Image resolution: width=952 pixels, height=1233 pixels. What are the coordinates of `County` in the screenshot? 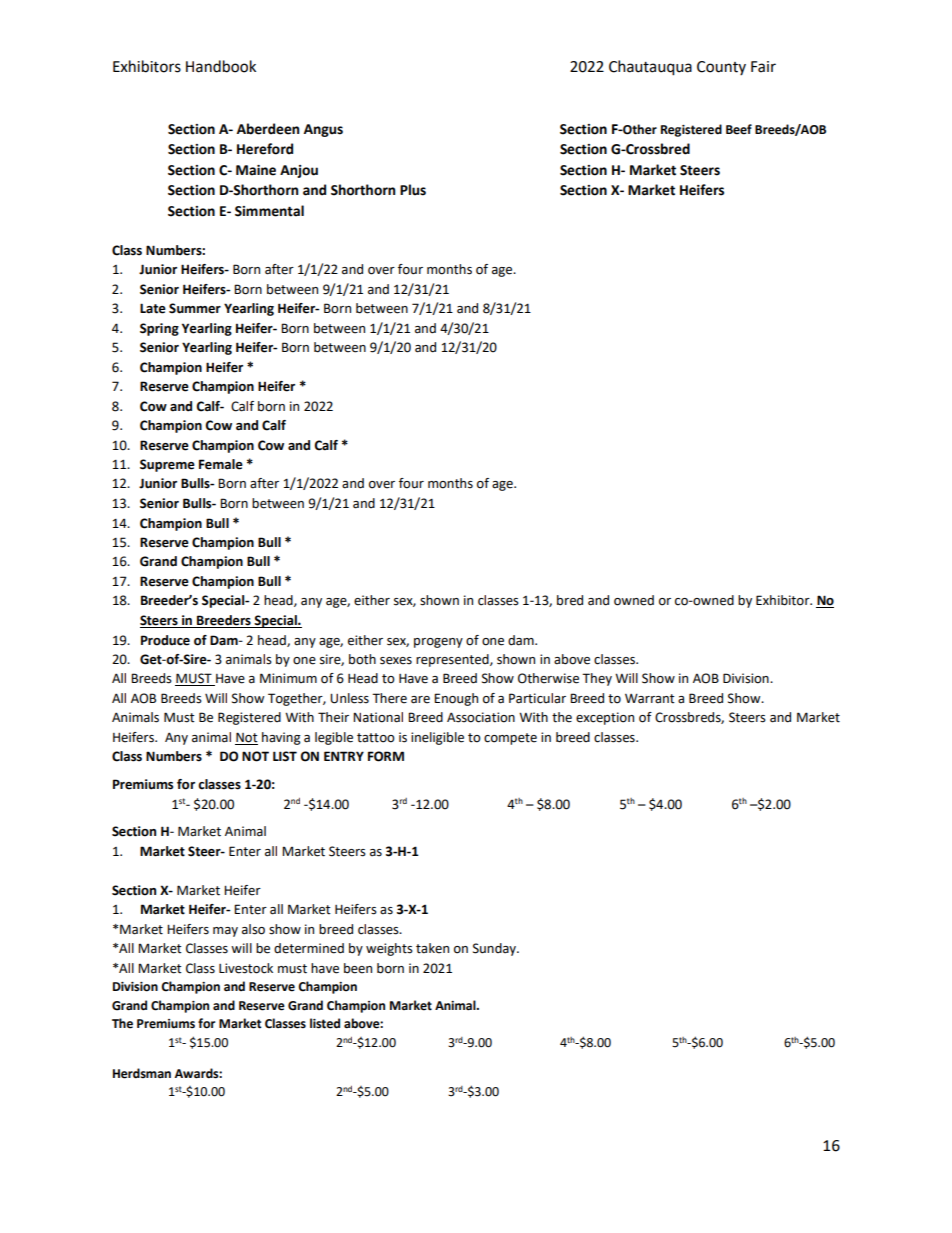 It's located at (721, 68).
